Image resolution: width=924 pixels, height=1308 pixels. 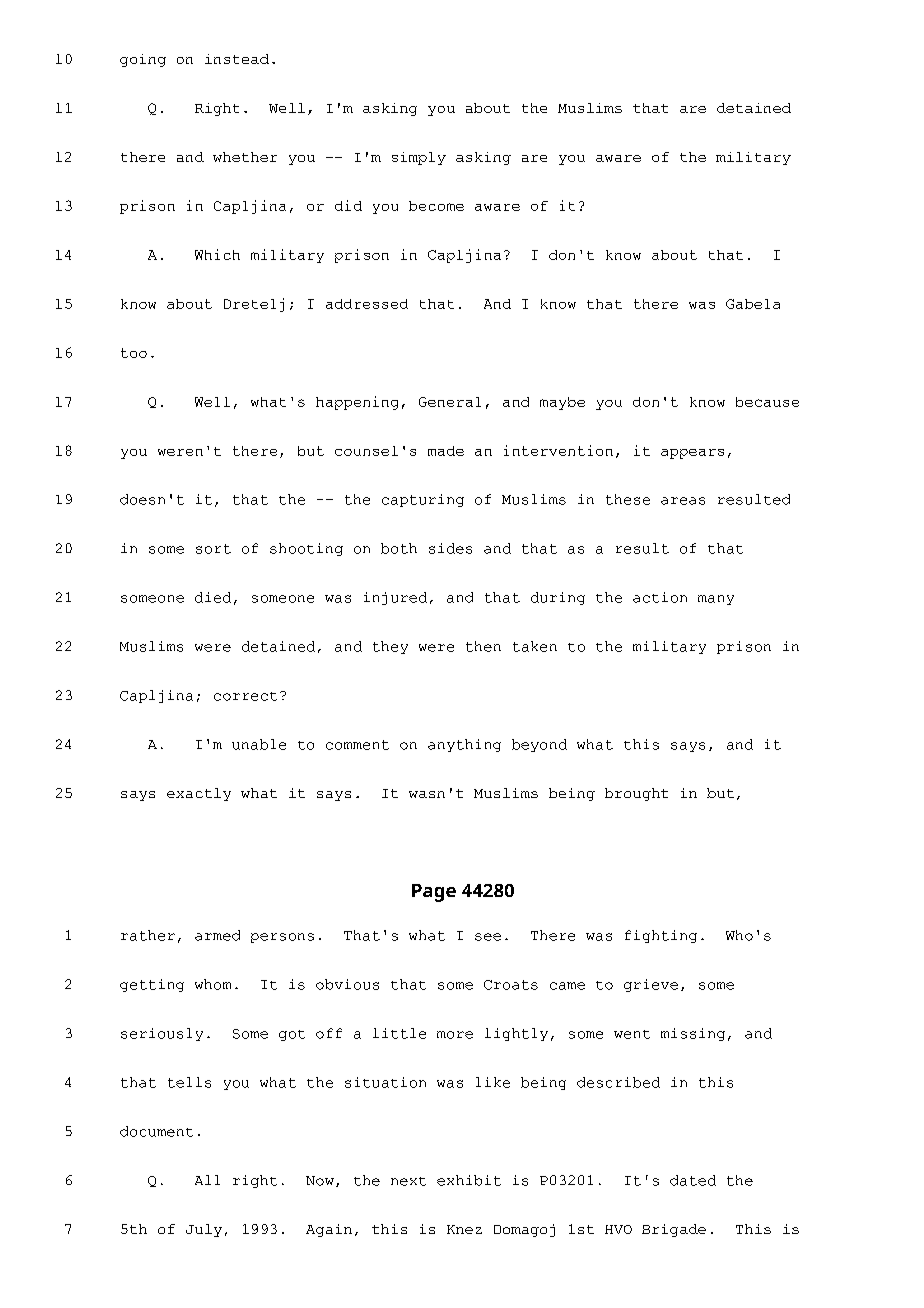 What do you see at coordinates (436, 206) in the document?
I see `become` at bounding box center [436, 206].
